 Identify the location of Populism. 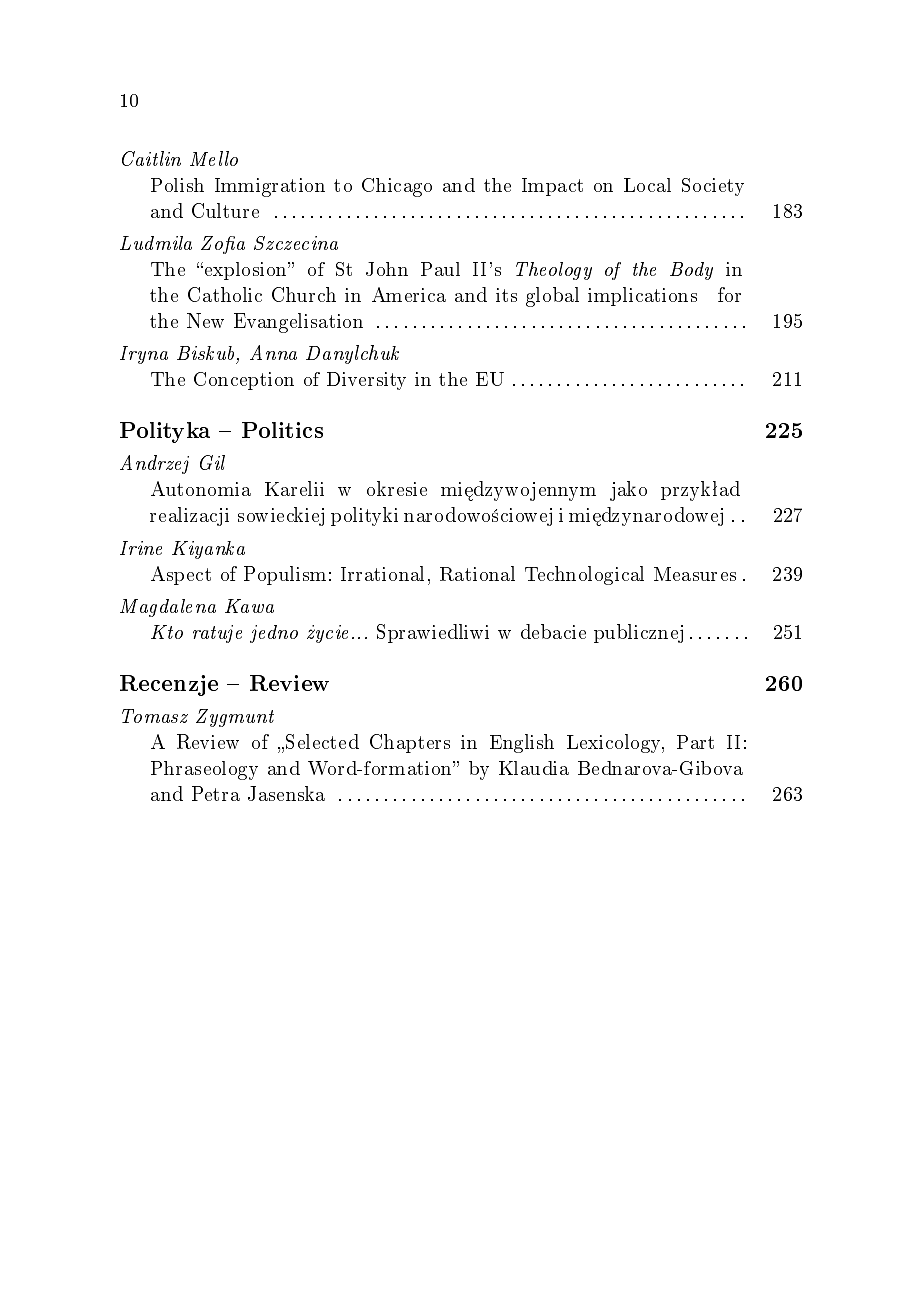
(285, 575).
